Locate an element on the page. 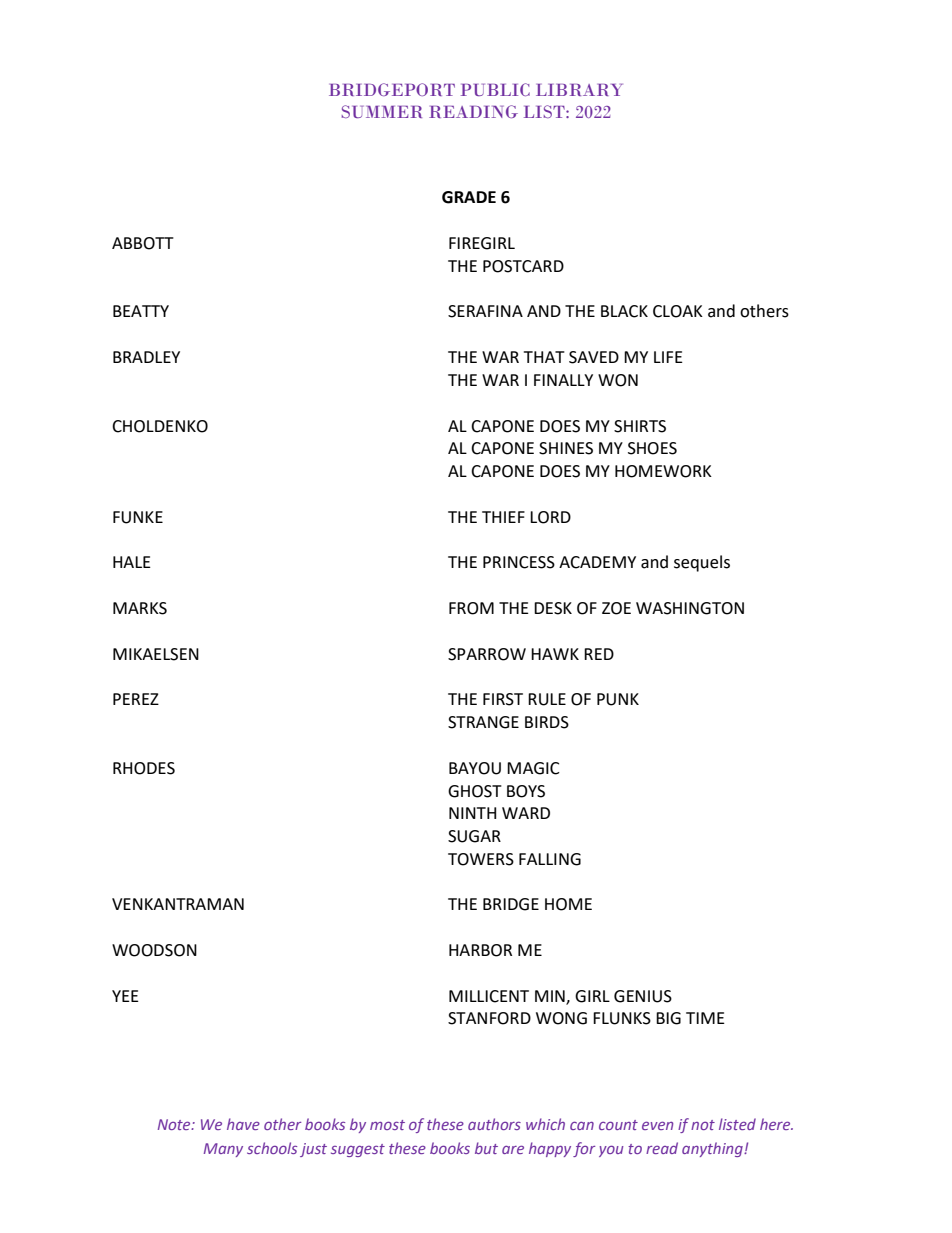 This document has width=952, height=1233. anything is located at coordinates (713, 1149).
